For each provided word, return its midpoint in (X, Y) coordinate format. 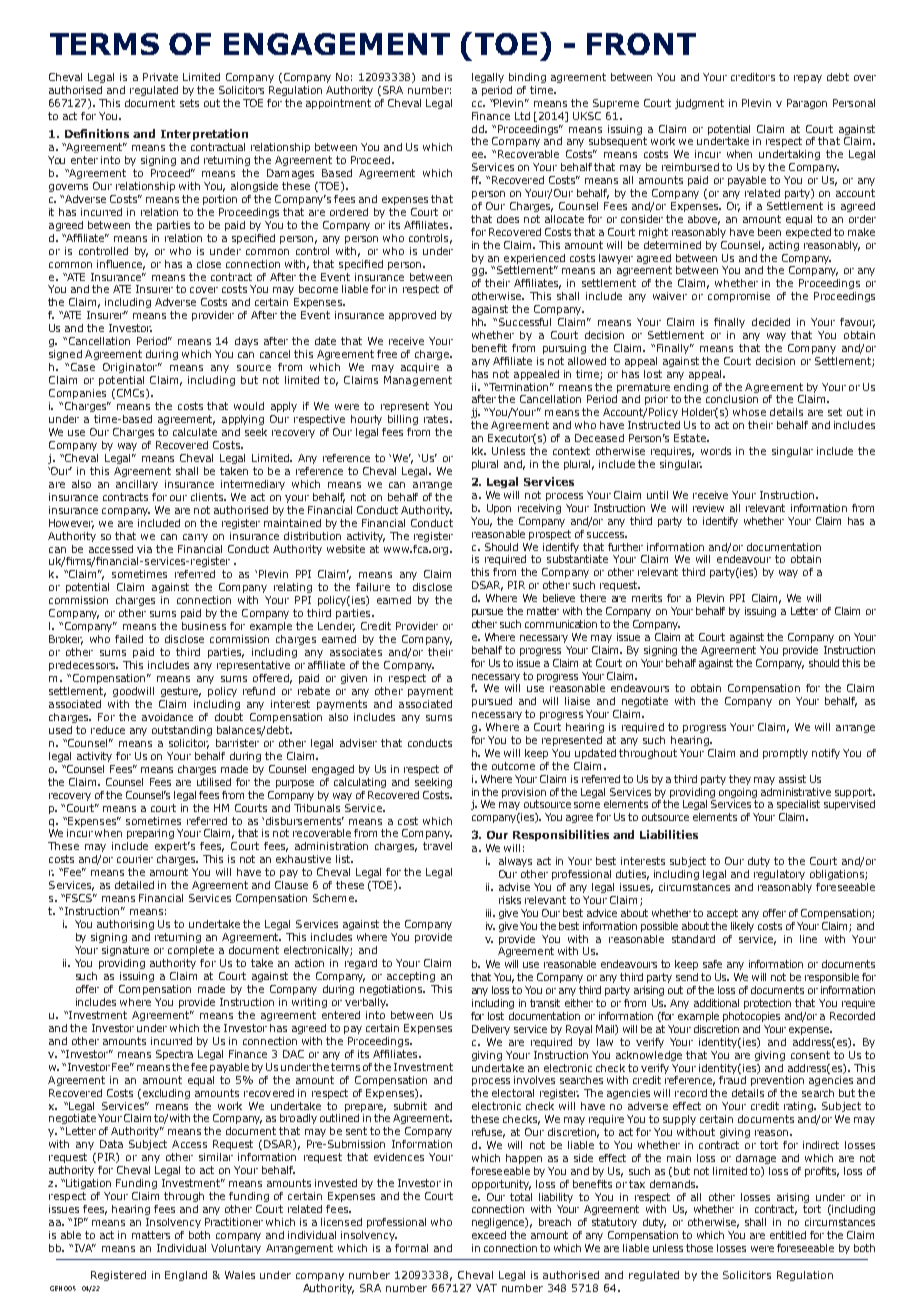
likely (742, 927)
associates (356, 652)
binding (527, 78)
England (186, 1276)
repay (808, 79)
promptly (785, 754)
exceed (489, 1235)
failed (129, 639)
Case (83, 367)
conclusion (732, 399)
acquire (420, 368)
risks (510, 900)
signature (125, 951)
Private (160, 77)
